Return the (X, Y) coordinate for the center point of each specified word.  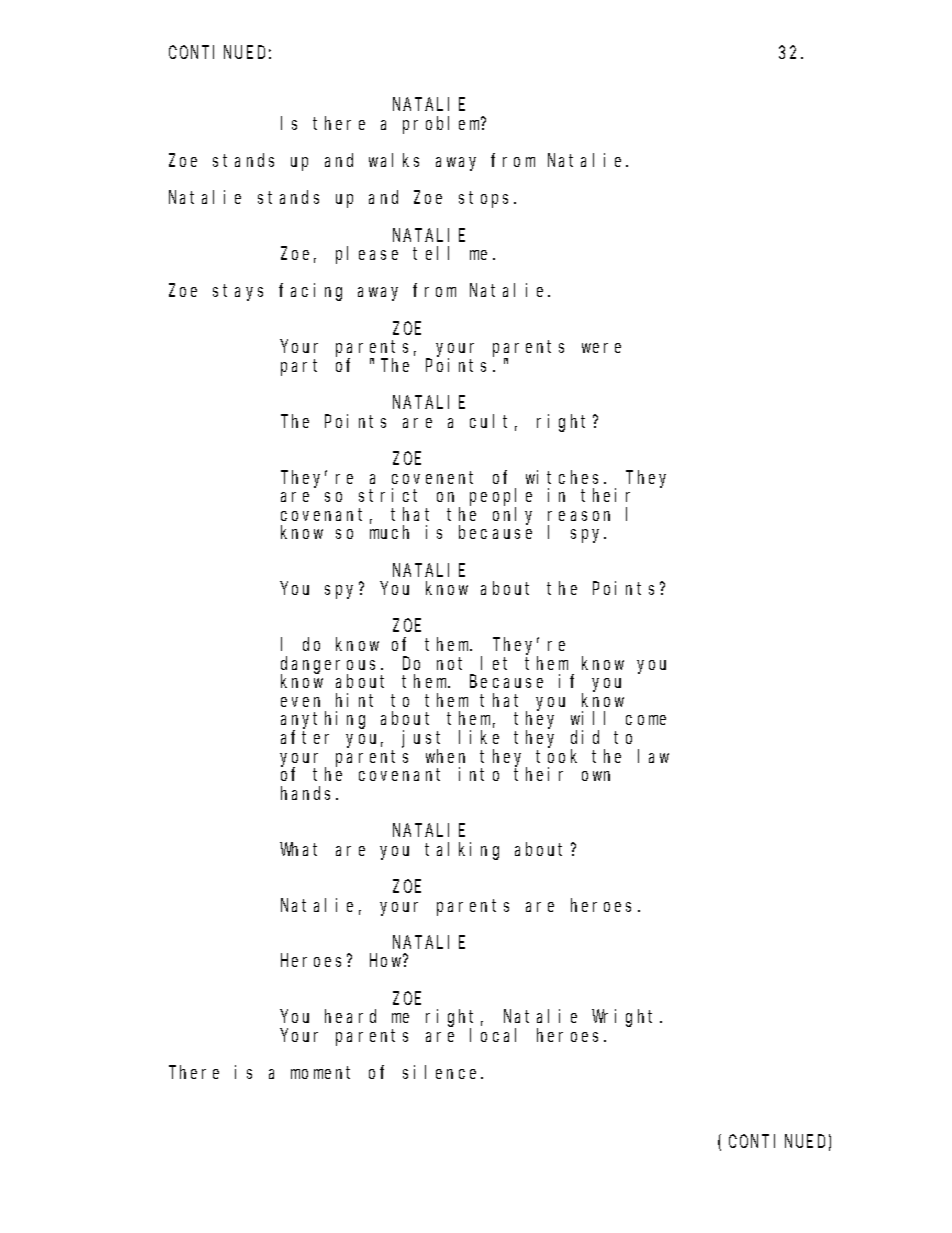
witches (562, 477)
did (585, 737)
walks (394, 160)
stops (487, 200)
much (389, 532)
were (601, 348)
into (479, 774)
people (501, 498)
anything (323, 721)
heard (350, 1016)
